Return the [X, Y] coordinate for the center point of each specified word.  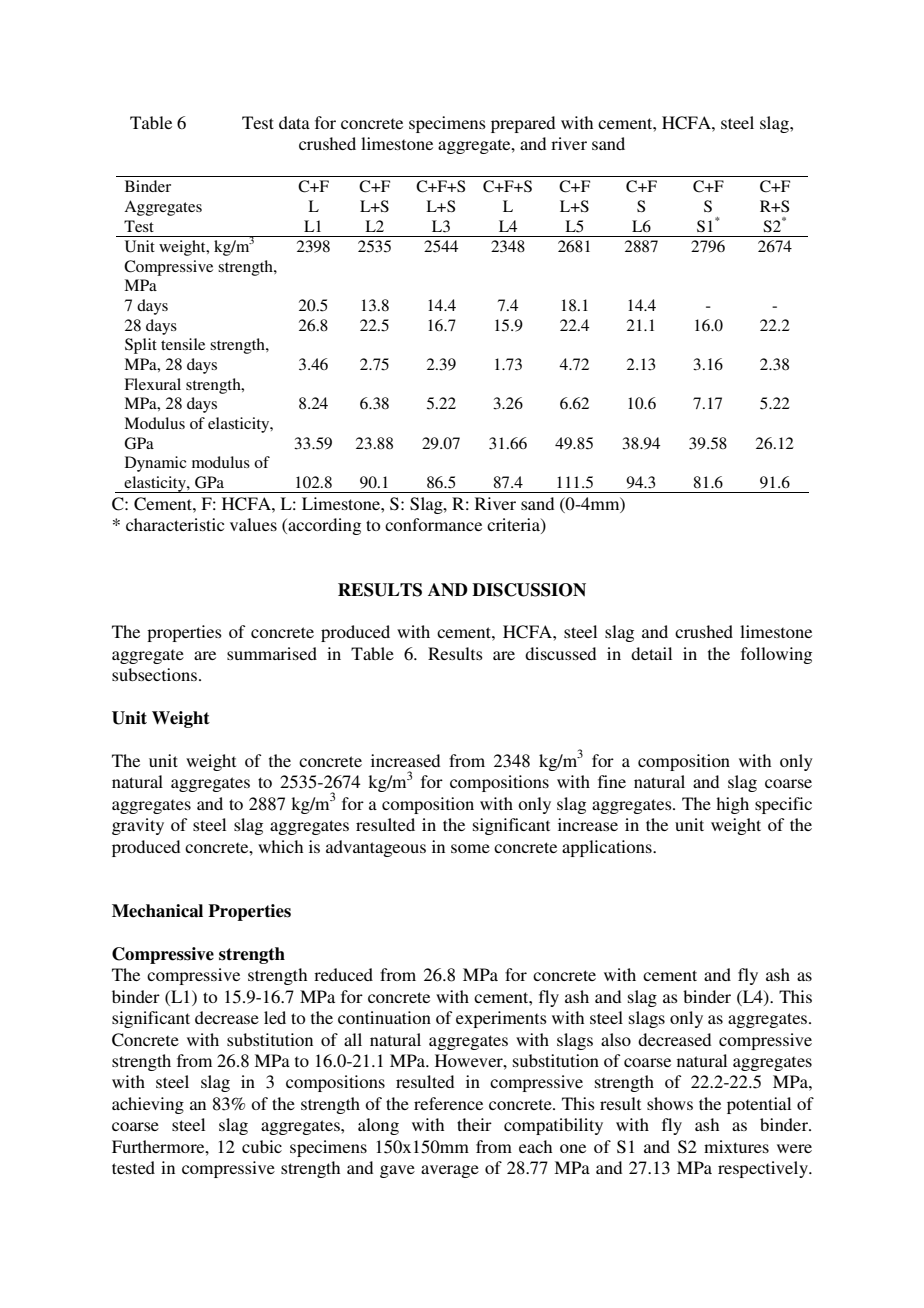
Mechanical [157, 911]
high [732, 805]
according [323, 526]
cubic [262, 1146]
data [294, 122]
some [470, 848]
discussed [560, 653]
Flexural [152, 384]
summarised [272, 653]
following [776, 655]
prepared [523, 124]
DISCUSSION [529, 590]
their [474, 1124]
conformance [433, 524]
